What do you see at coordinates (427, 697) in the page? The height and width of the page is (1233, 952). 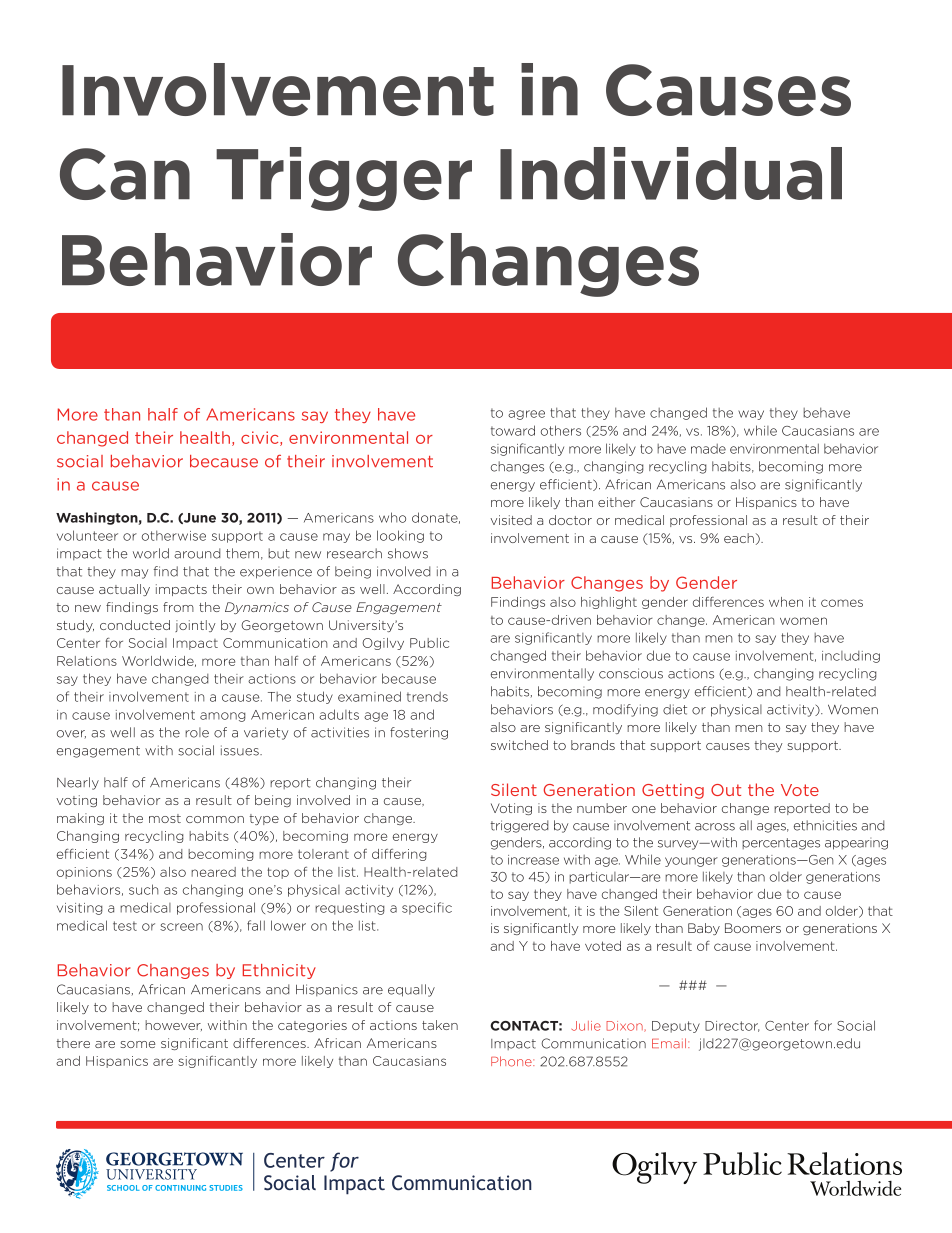 I see `trends` at bounding box center [427, 697].
